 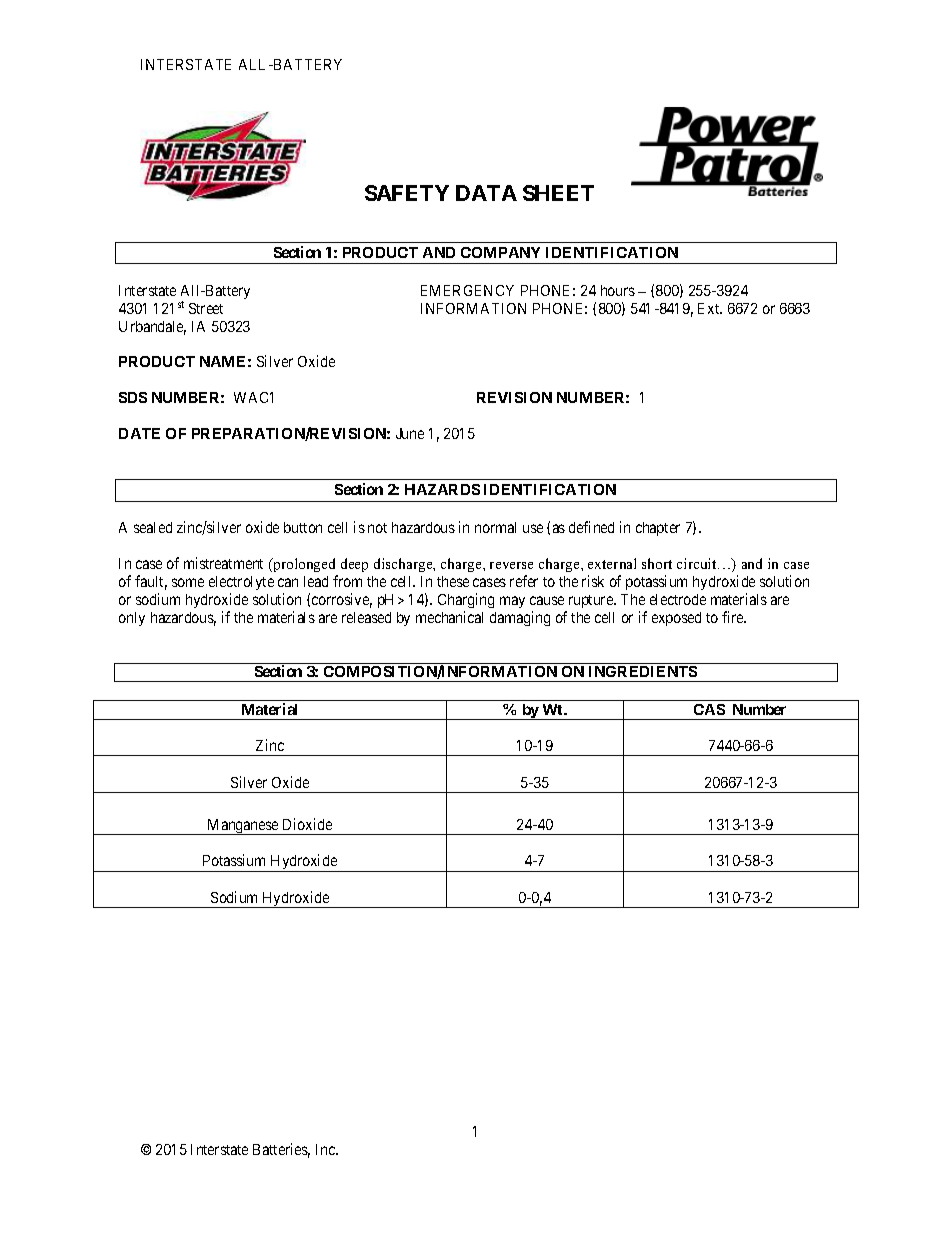 What do you see at coordinates (133, 397) in the screenshot?
I see `SDS` at bounding box center [133, 397].
